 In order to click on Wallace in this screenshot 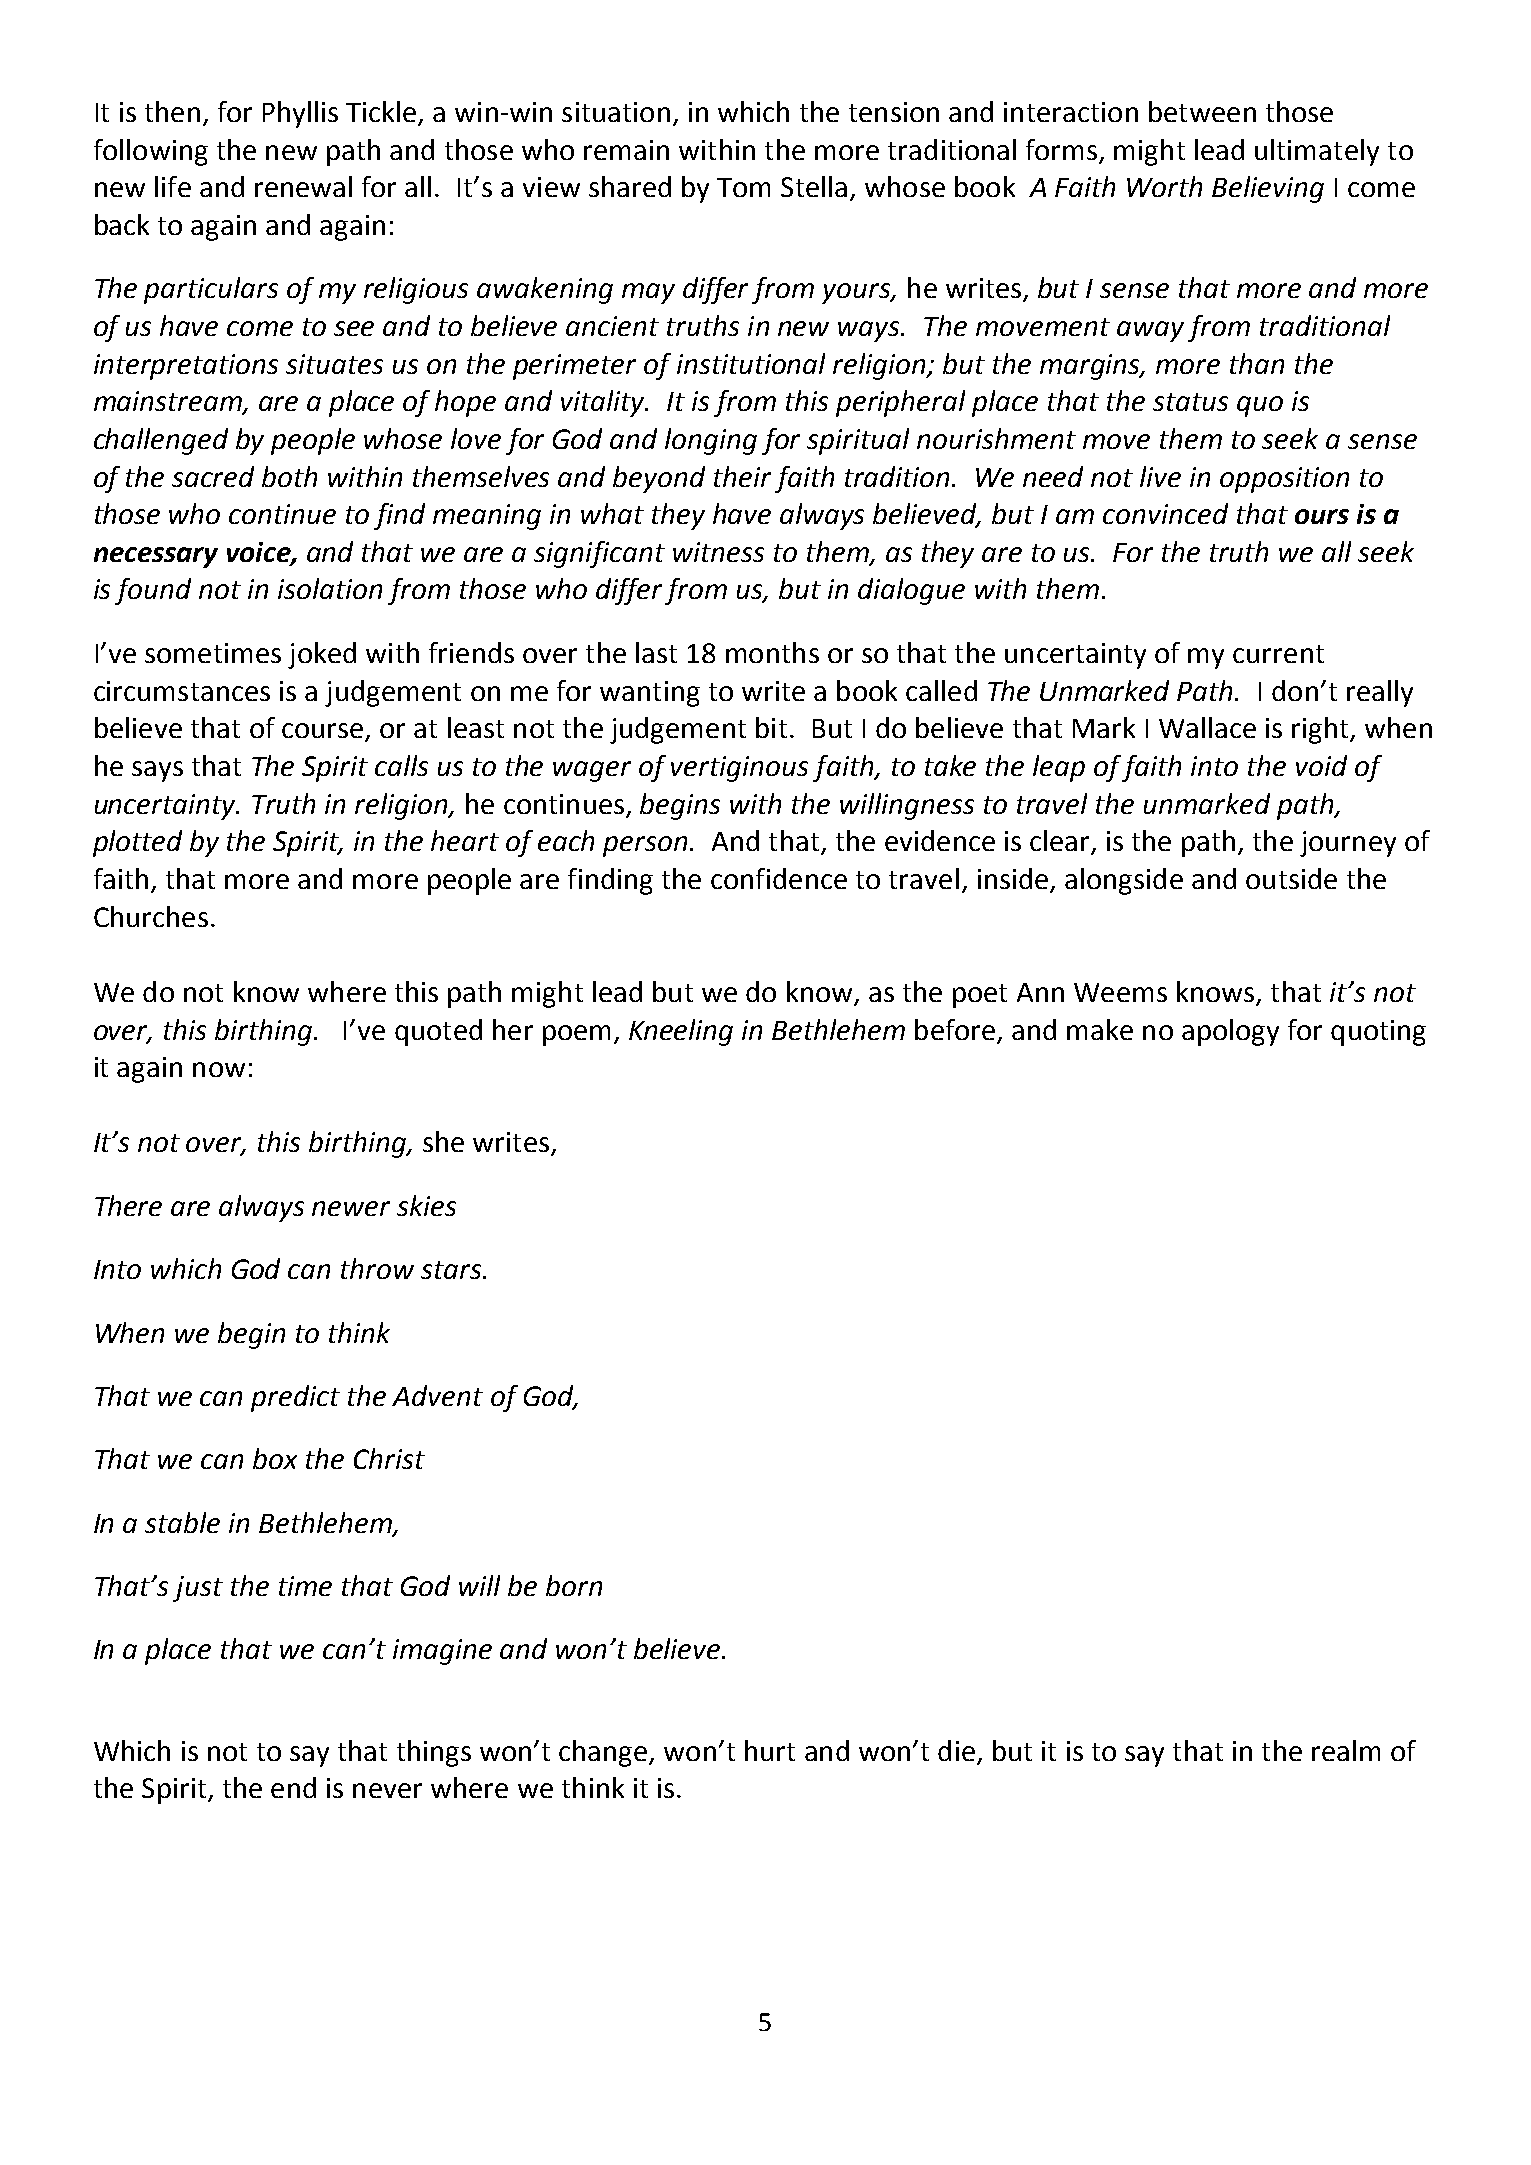, I will do `click(1207, 727)`.
